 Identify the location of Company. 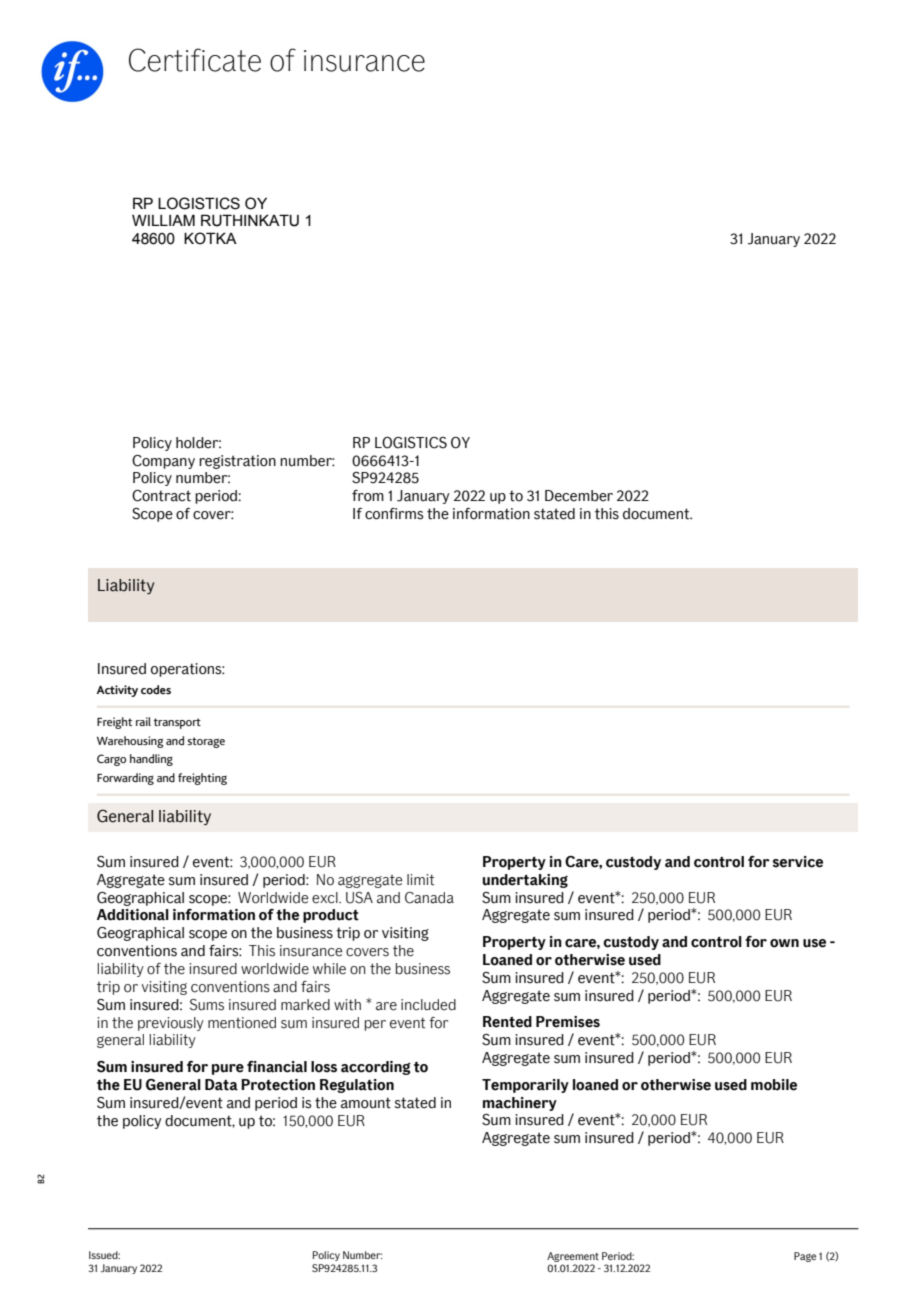
(163, 462).
